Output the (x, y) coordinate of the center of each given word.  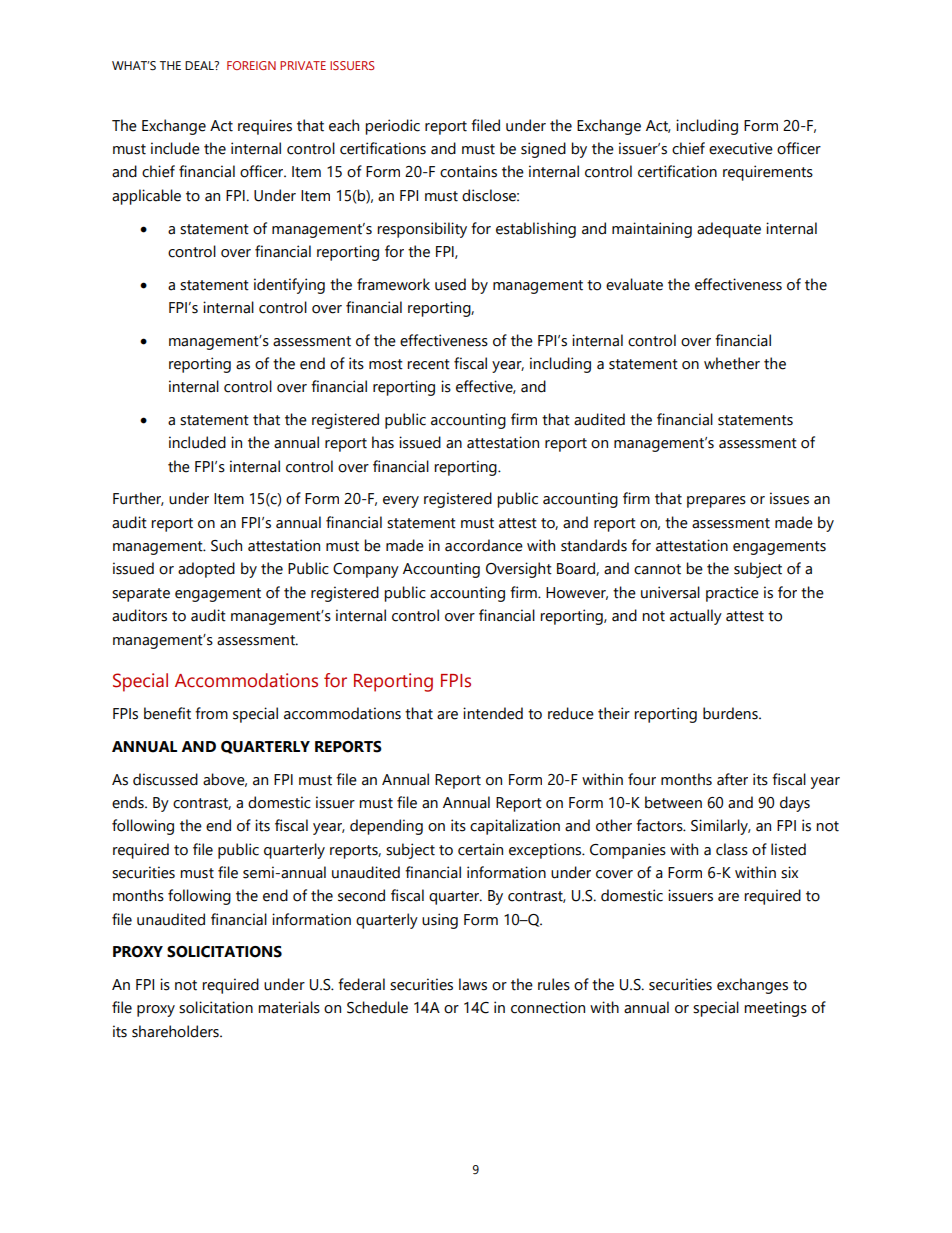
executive (741, 148)
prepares (716, 502)
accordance (484, 545)
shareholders (176, 1031)
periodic (392, 127)
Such (226, 545)
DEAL (200, 65)
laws (473, 984)
